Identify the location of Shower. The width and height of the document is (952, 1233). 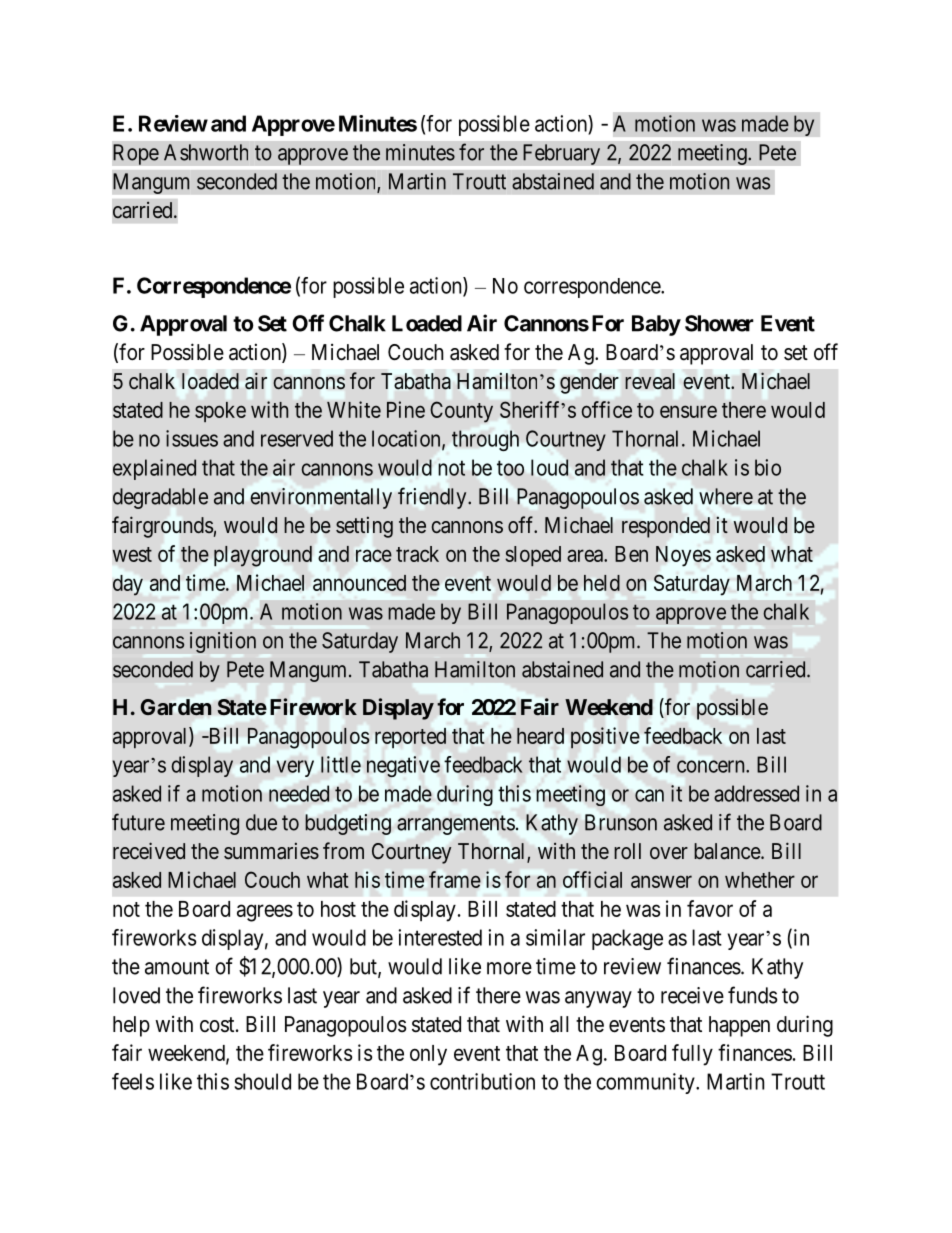
(719, 323).
